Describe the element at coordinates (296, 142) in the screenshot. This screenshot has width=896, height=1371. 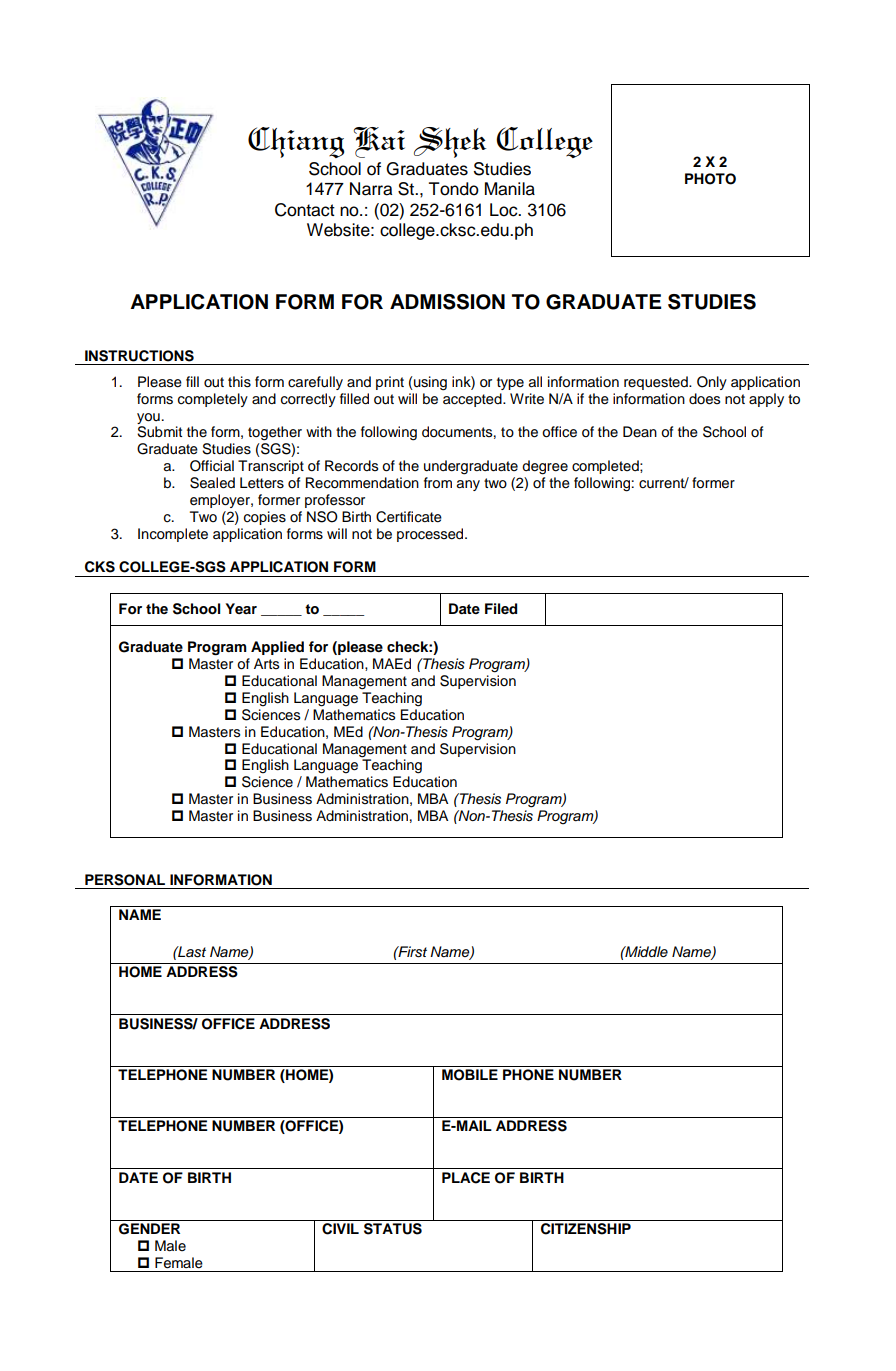
I see `Chiang` at that location.
